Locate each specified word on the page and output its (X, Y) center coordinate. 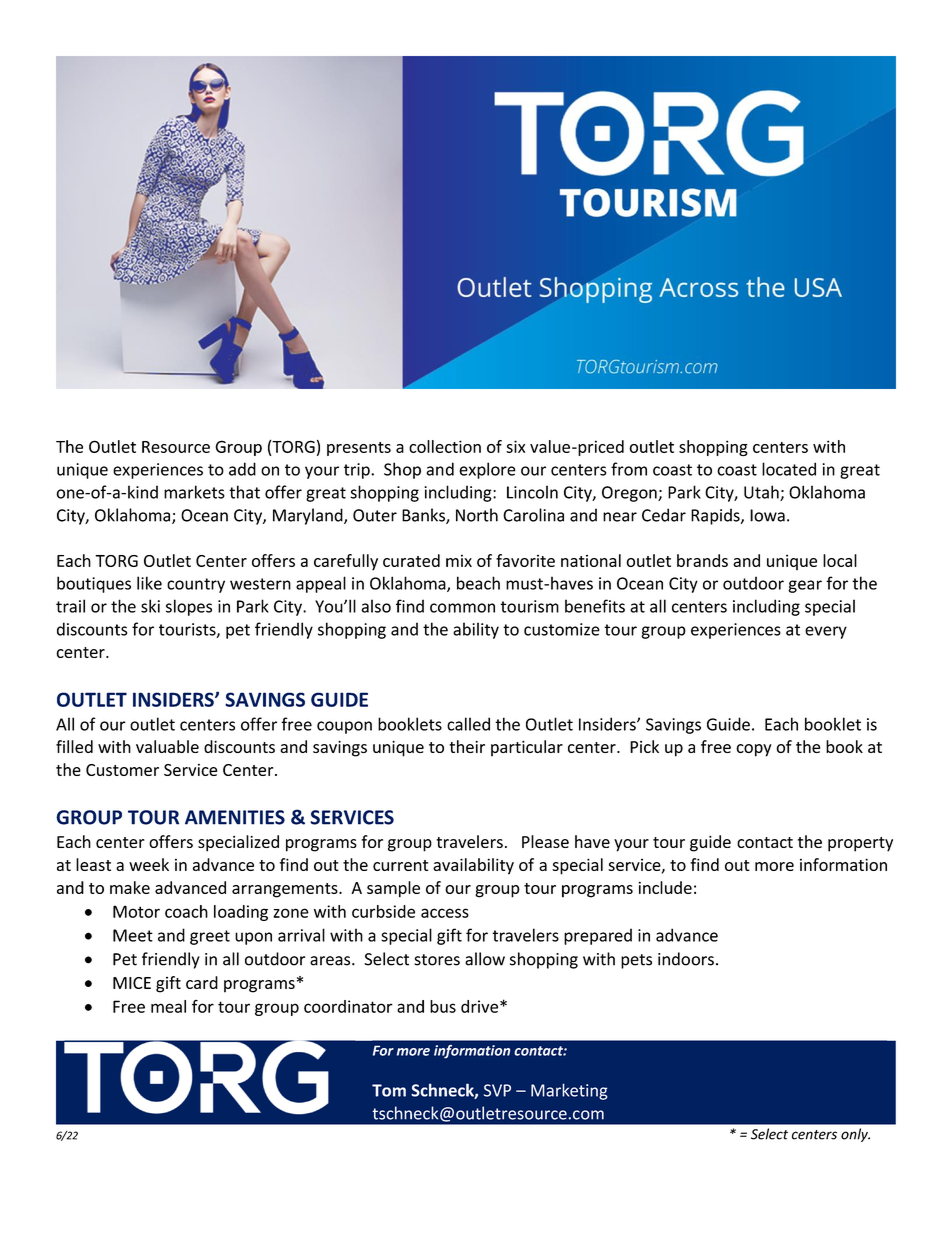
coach (186, 911)
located (789, 469)
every (826, 632)
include (665, 887)
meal (168, 1006)
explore (487, 470)
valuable (167, 746)
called (468, 724)
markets (194, 492)
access (445, 913)
